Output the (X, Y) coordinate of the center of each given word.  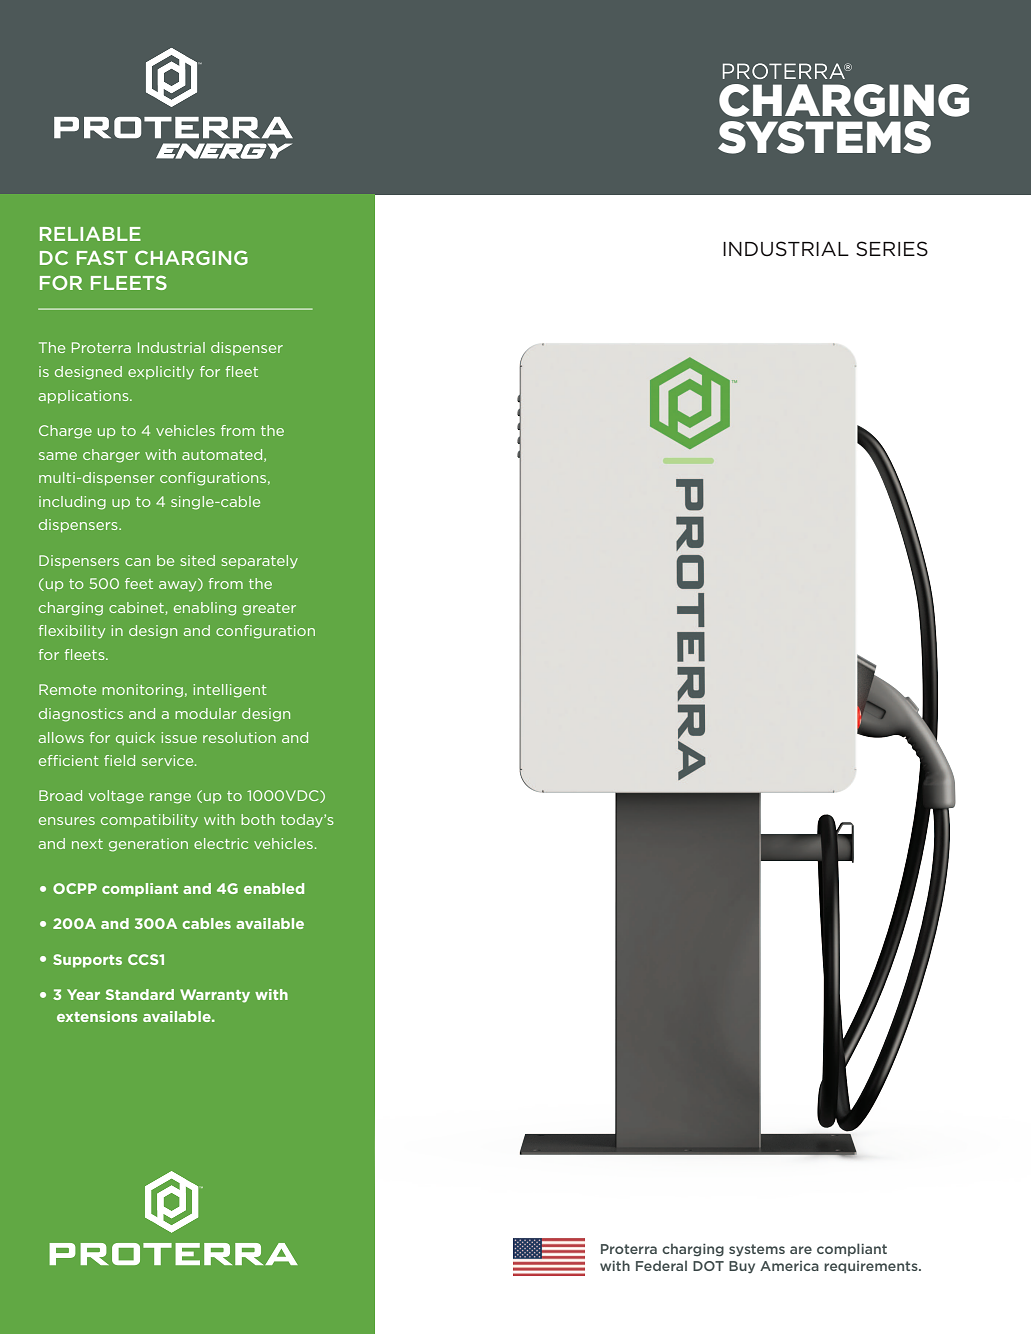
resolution (239, 737)
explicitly (161, 373)
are (801, 1250)
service (169, 760)
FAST (102, 257)
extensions (97, 1016)
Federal (661, 1265)
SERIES (892, 248)
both (258, 819)
